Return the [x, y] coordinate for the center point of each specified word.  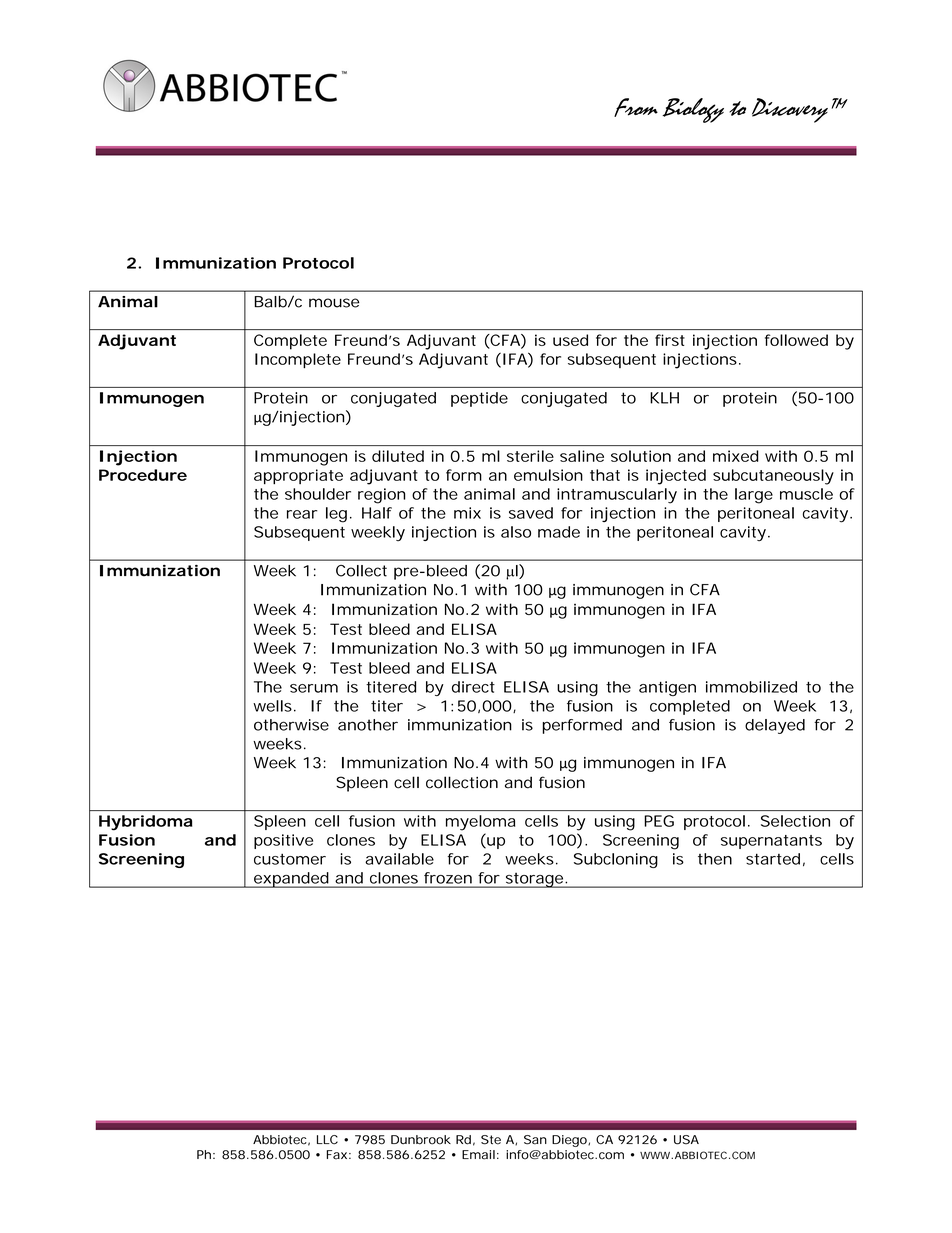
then [715, 859]
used [570, 340]
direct [473, 687]
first [670, 340]
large [754, 496]
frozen [448, 878]
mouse [334, 303]
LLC [327, 1140]
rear [302, 514]
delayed [775, 726]
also [516, 532]
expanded [291, 880]
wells [272, 706]
